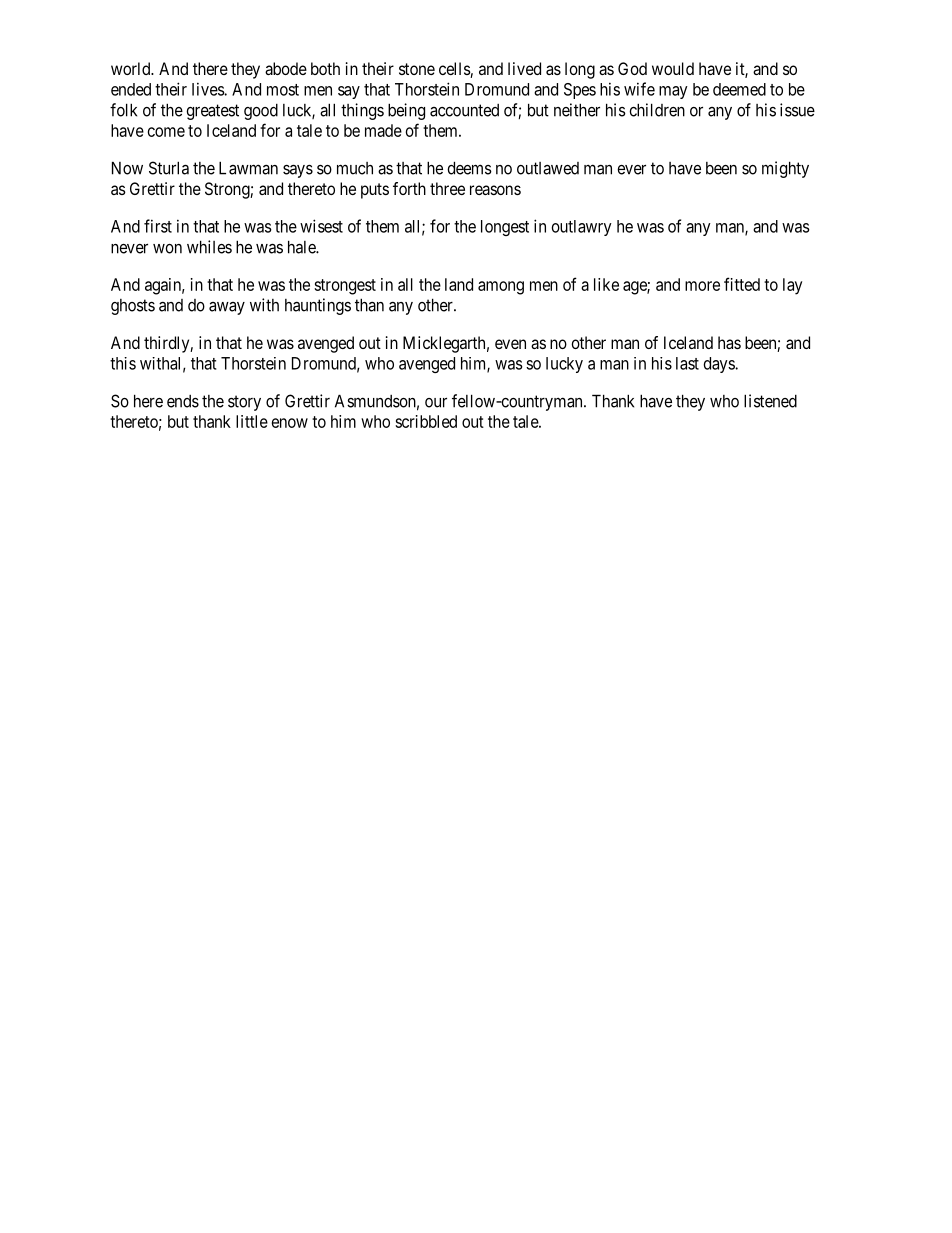  Describe the element at coordinates (455, 70) in the screenshot. I see `cells` at that location.
